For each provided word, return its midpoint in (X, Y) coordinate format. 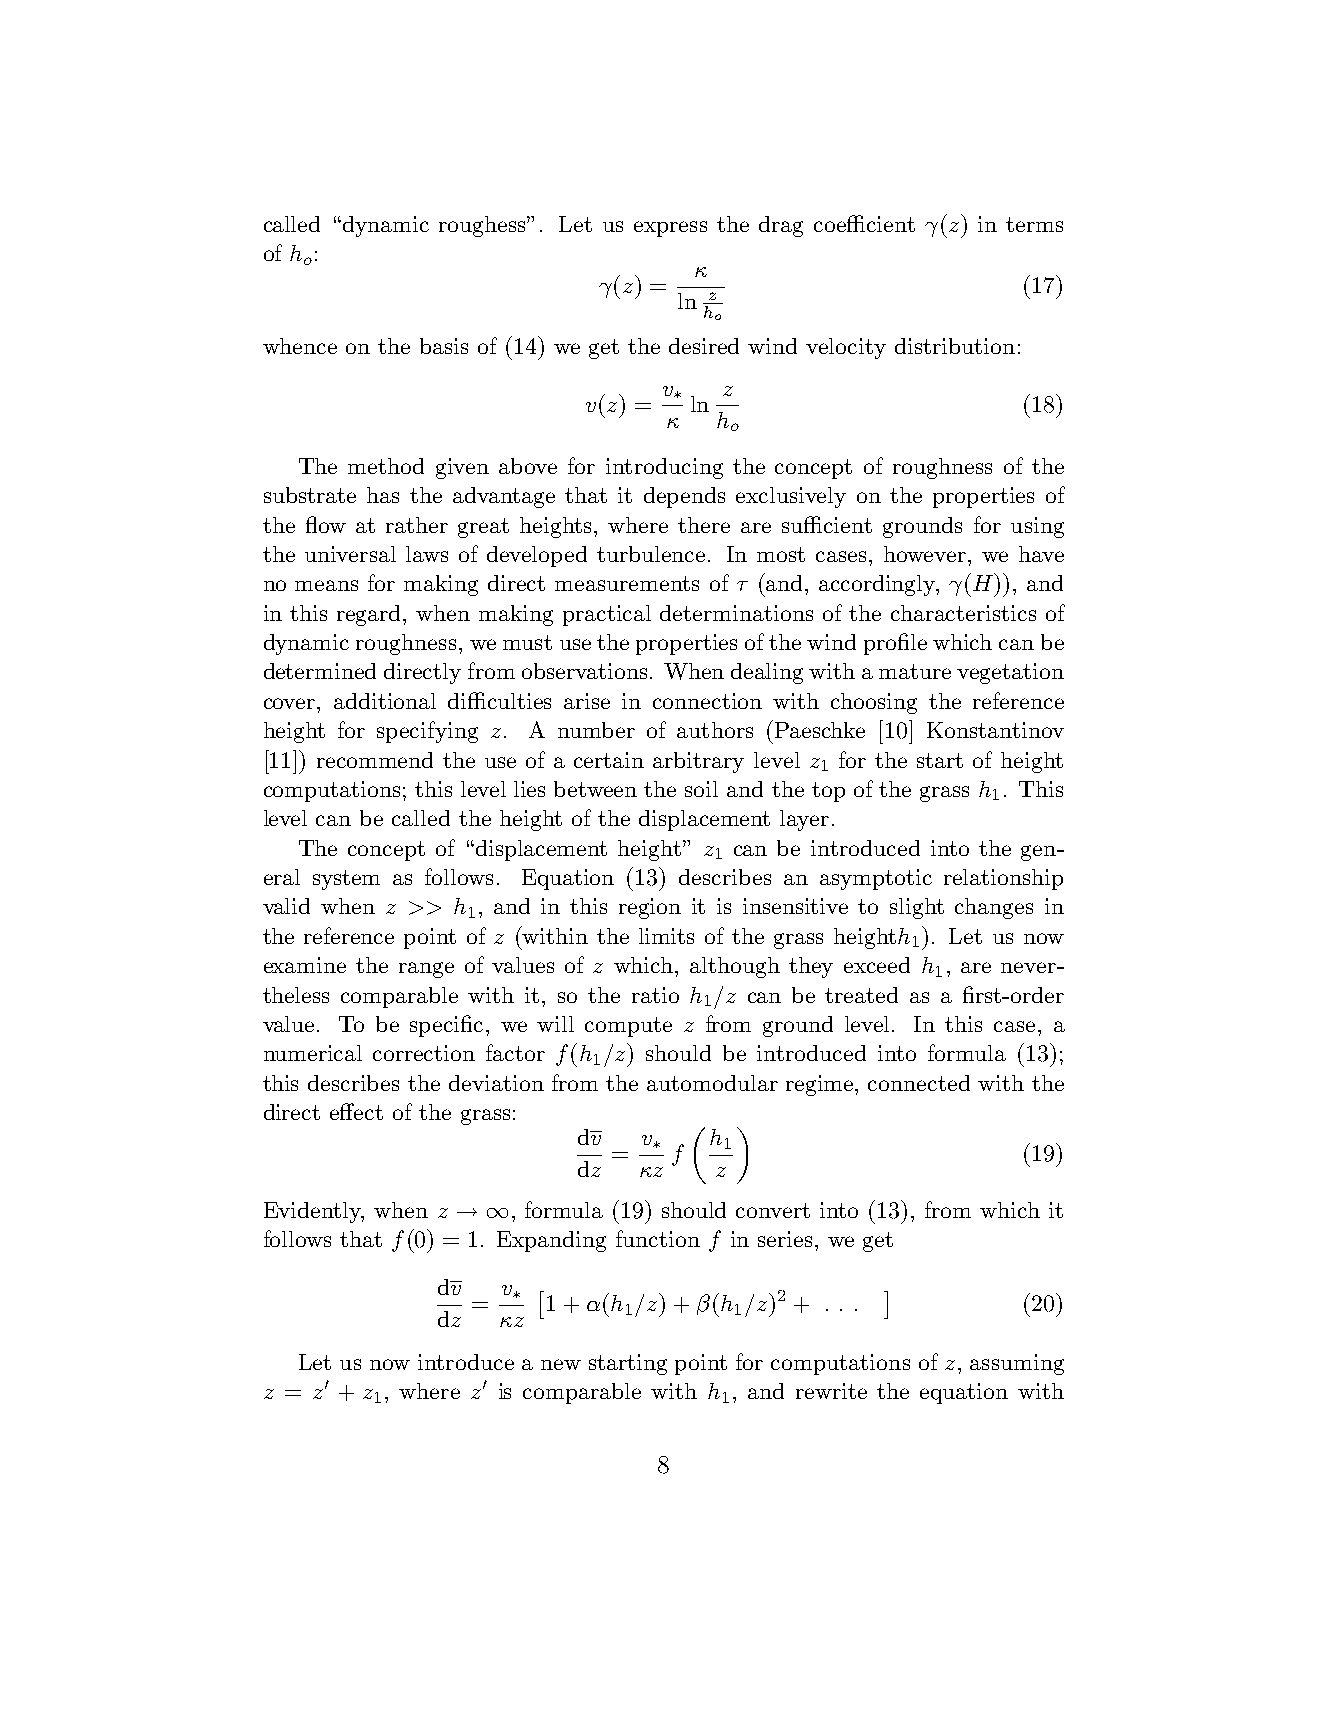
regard (370, 615)
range (426, 970)
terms (1034, 224)
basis (444, 346)
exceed (877, 965)
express (670, 229)
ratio (655, 995)
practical (607, 615)
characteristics (963, 613)
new (561, 1364)
